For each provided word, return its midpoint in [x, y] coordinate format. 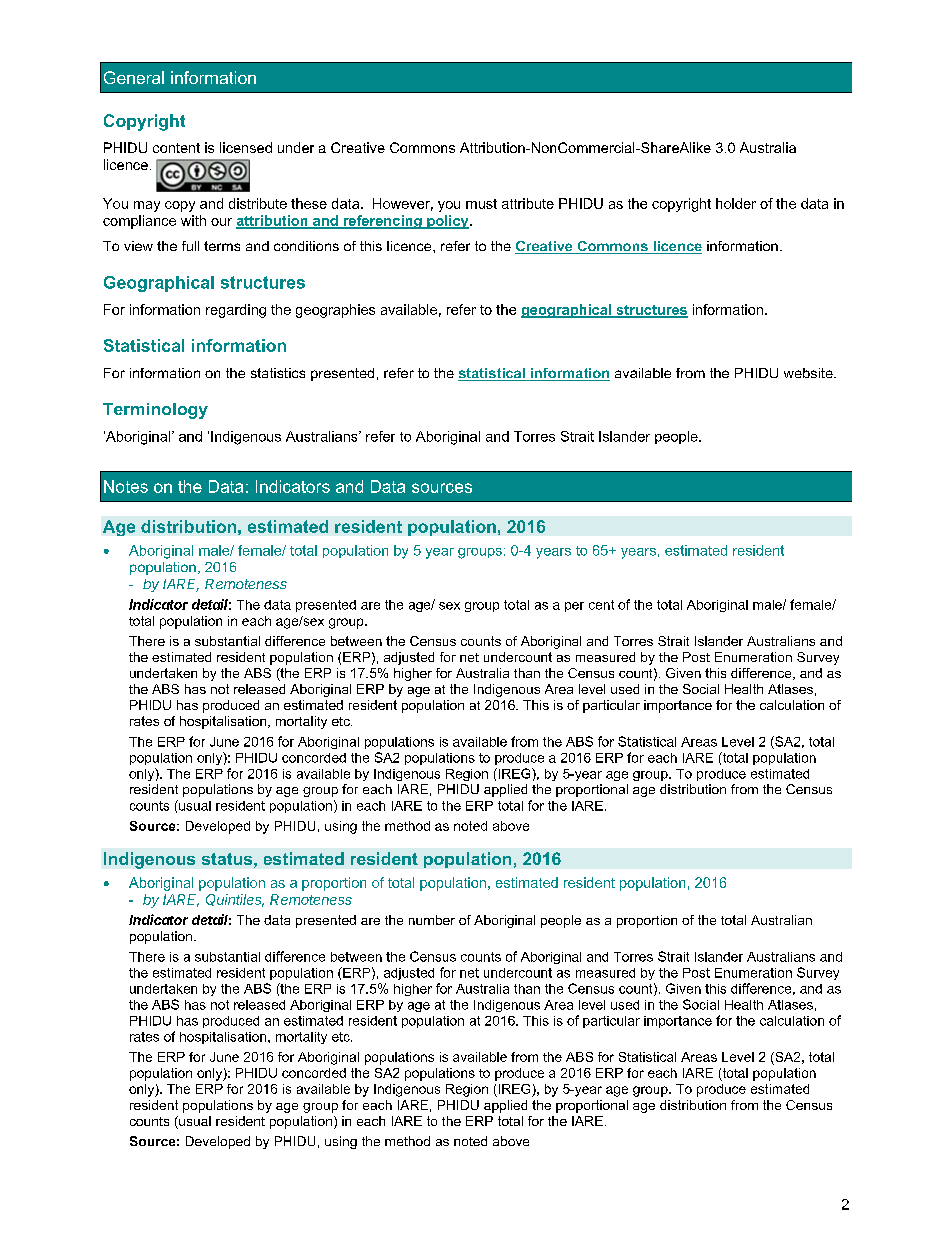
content [176, 148]
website [809, 373]
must [481, 204]
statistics [278, 373]
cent [601, 605]
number [432, 920]
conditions [306, 246]
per [574, 607]
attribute [528, 203]
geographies [335, 311]
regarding [236, 311]
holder [736, 203]
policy [448, 222]
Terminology [155, 411]
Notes [126, 486]
